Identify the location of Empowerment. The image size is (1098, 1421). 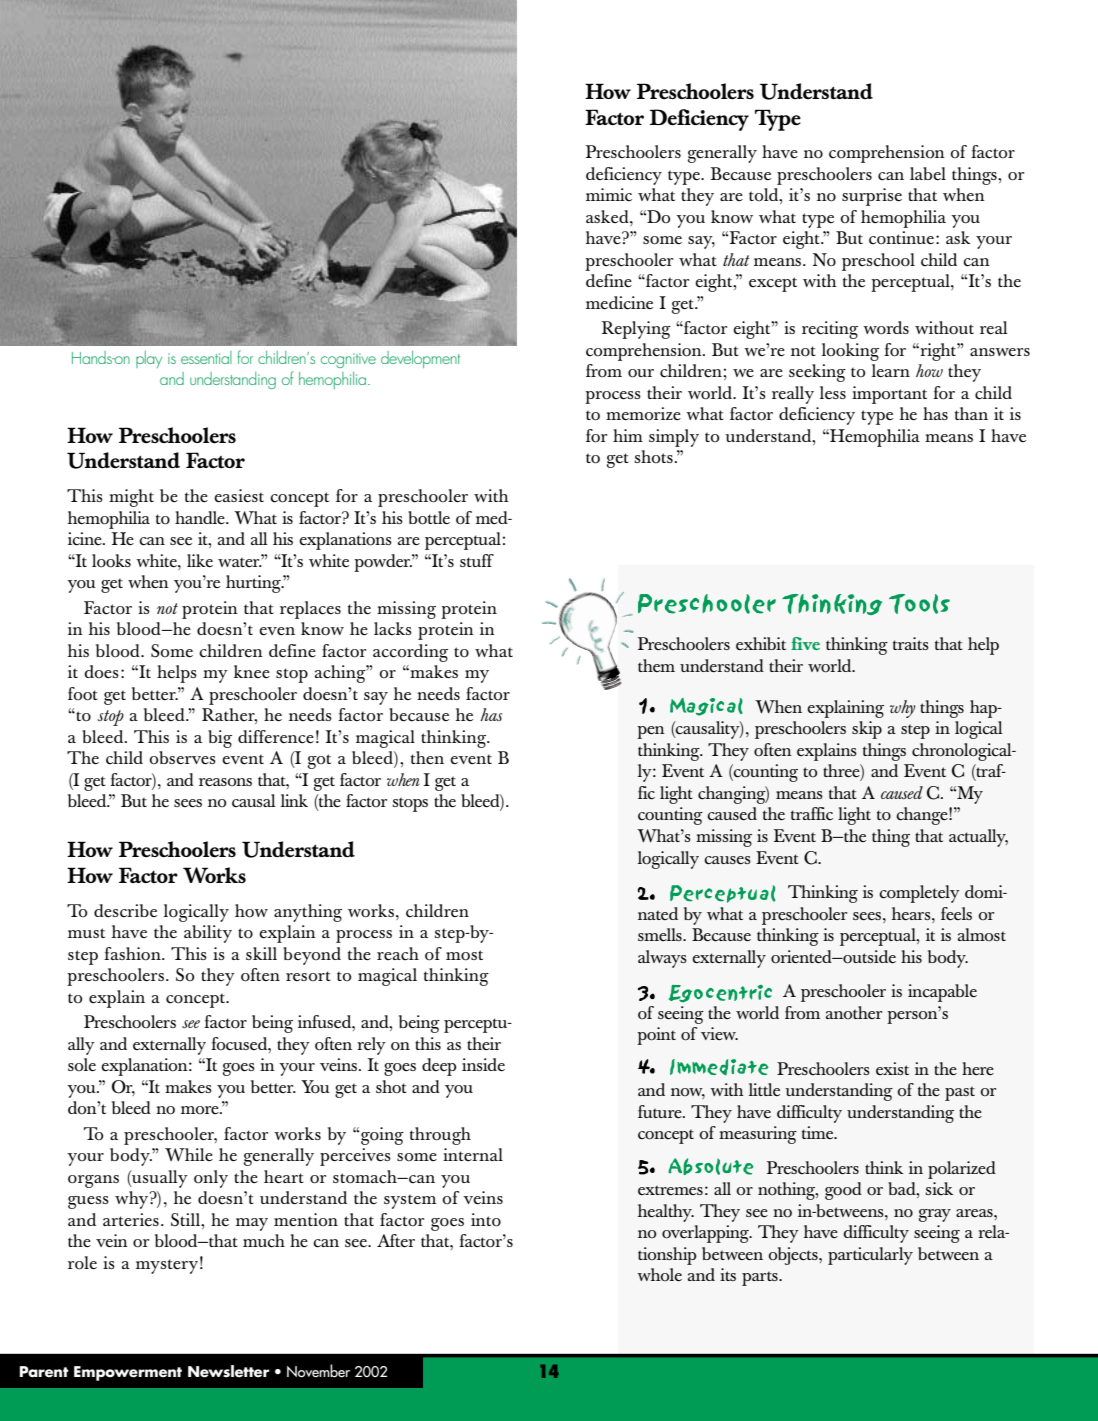
(128, 1373).
